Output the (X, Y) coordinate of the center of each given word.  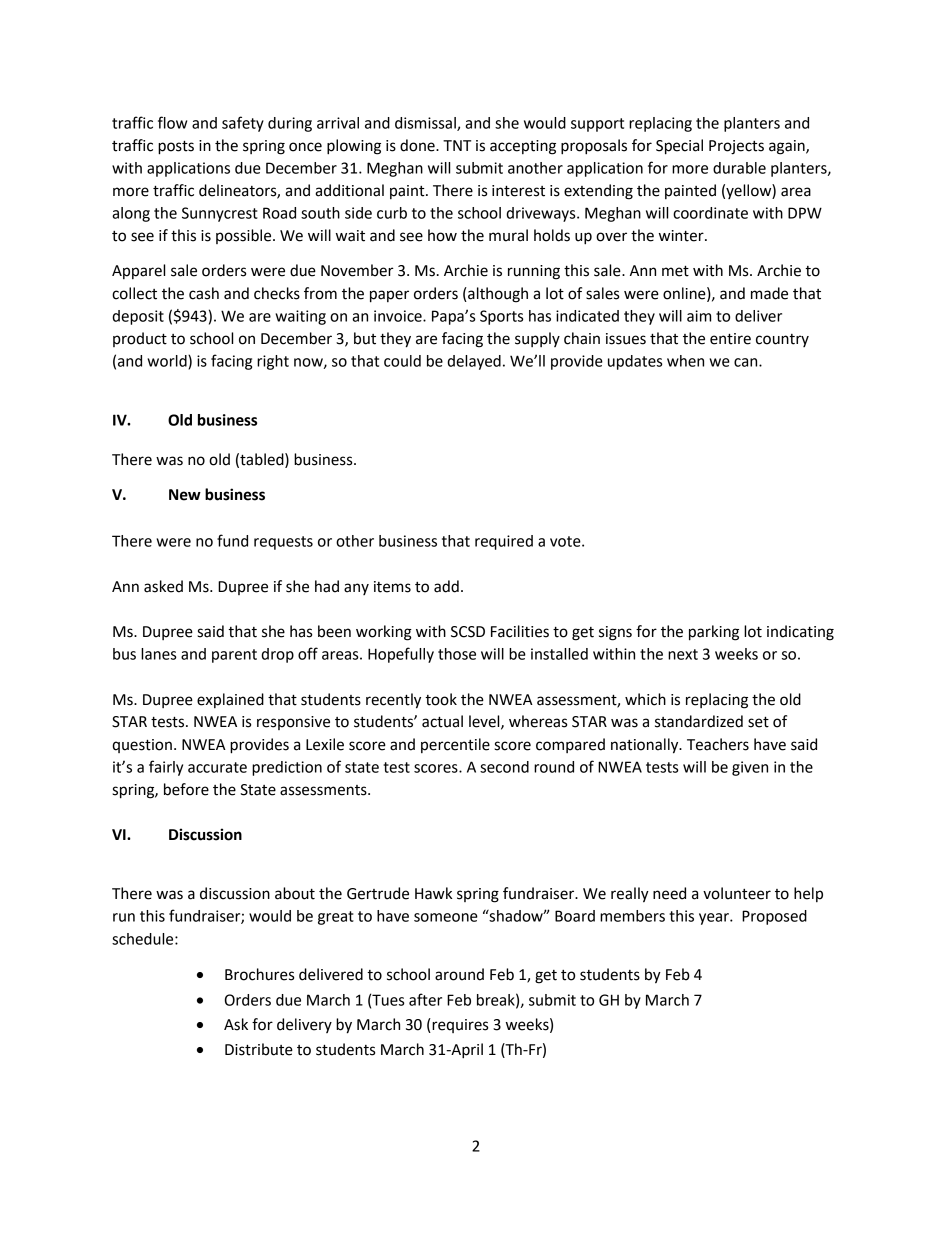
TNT (457, 145)
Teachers (718, 744)
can (747, 362)
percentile (455, 745)
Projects (736, 147)
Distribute (259, 1049)
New (185, 495)
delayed (474, 362)
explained (230, 700)
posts (176, 147)
